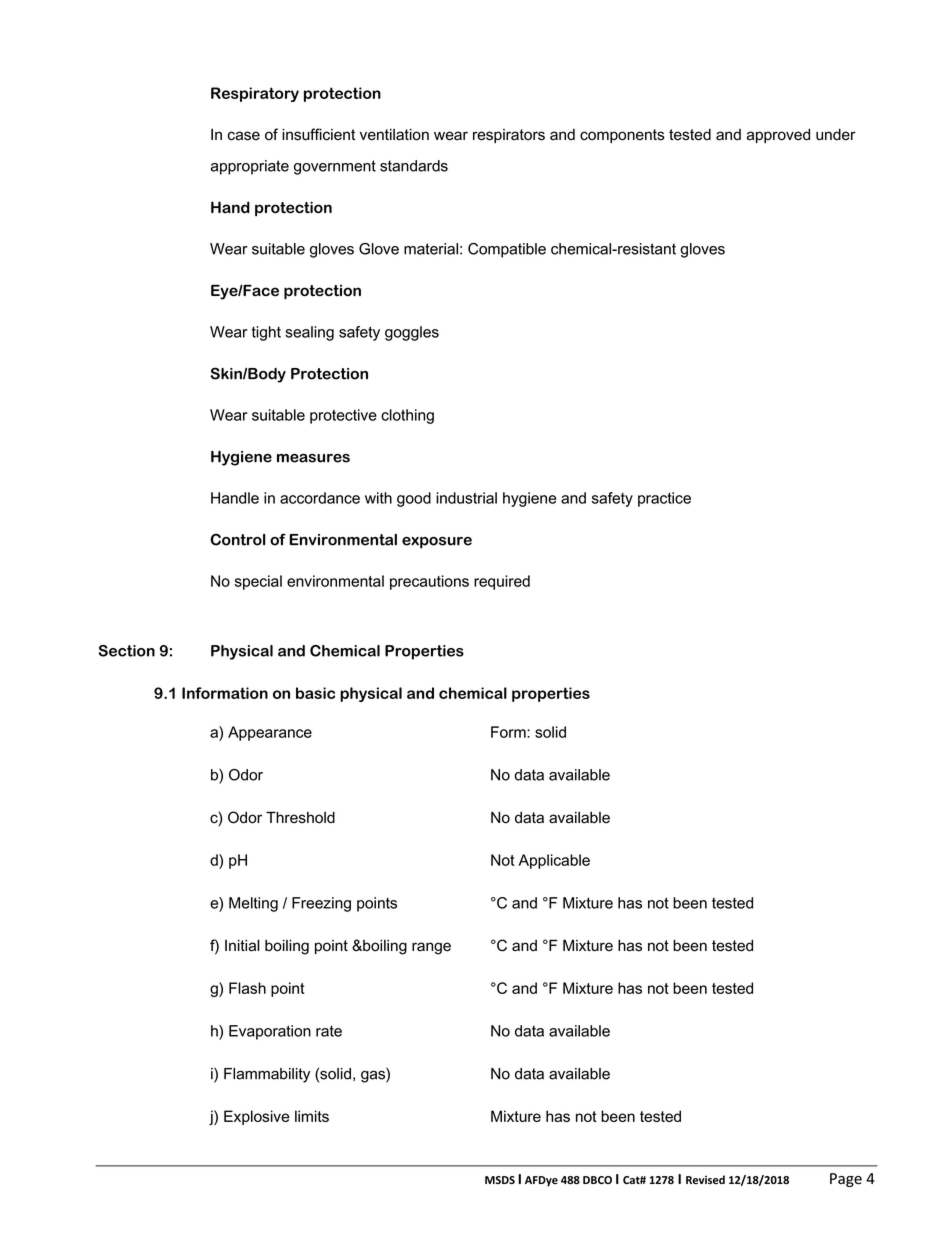  I want to click on MSDS, so click(500, 1180).
